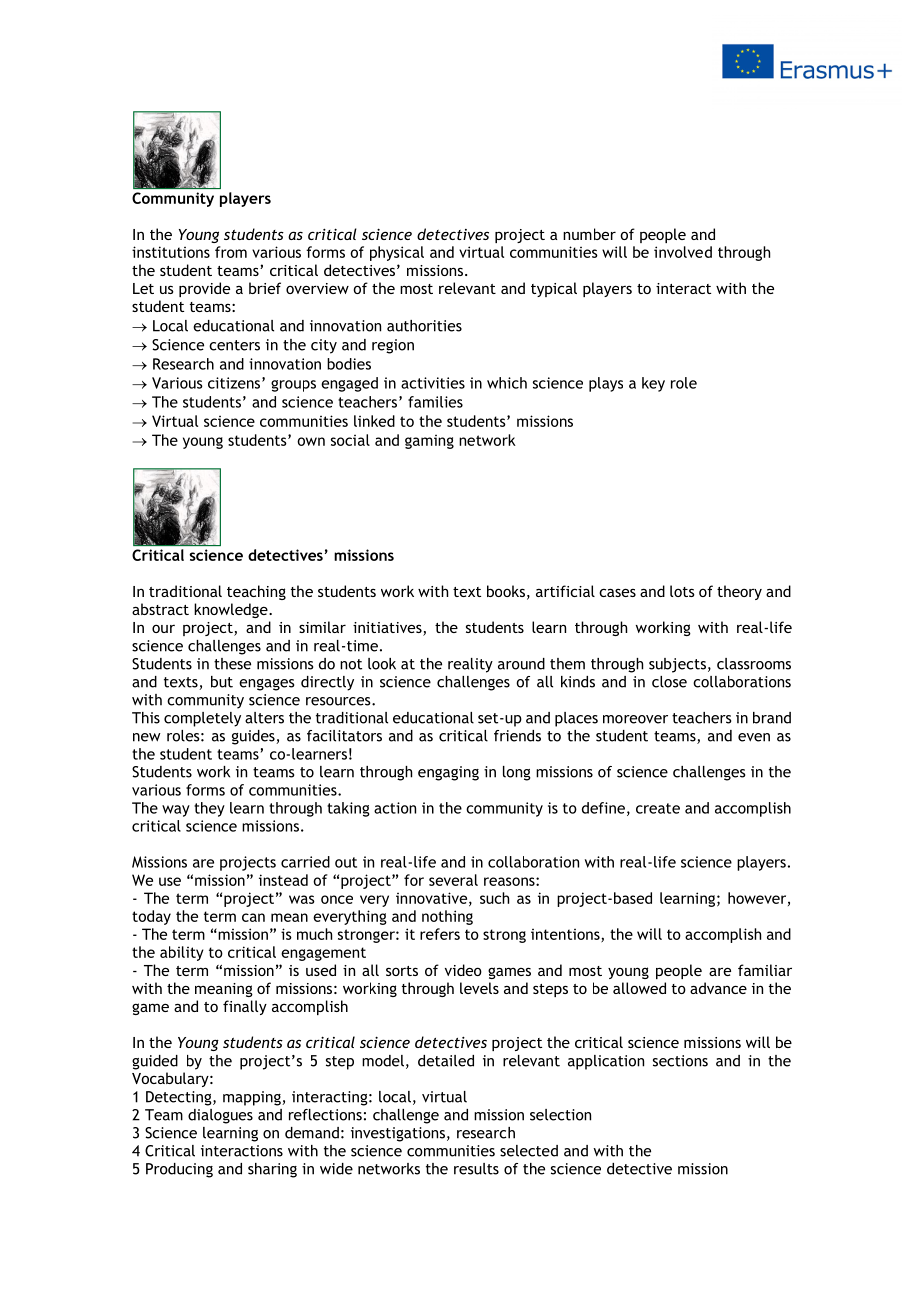  I want to click on dialogues, so click(220, 1116).
